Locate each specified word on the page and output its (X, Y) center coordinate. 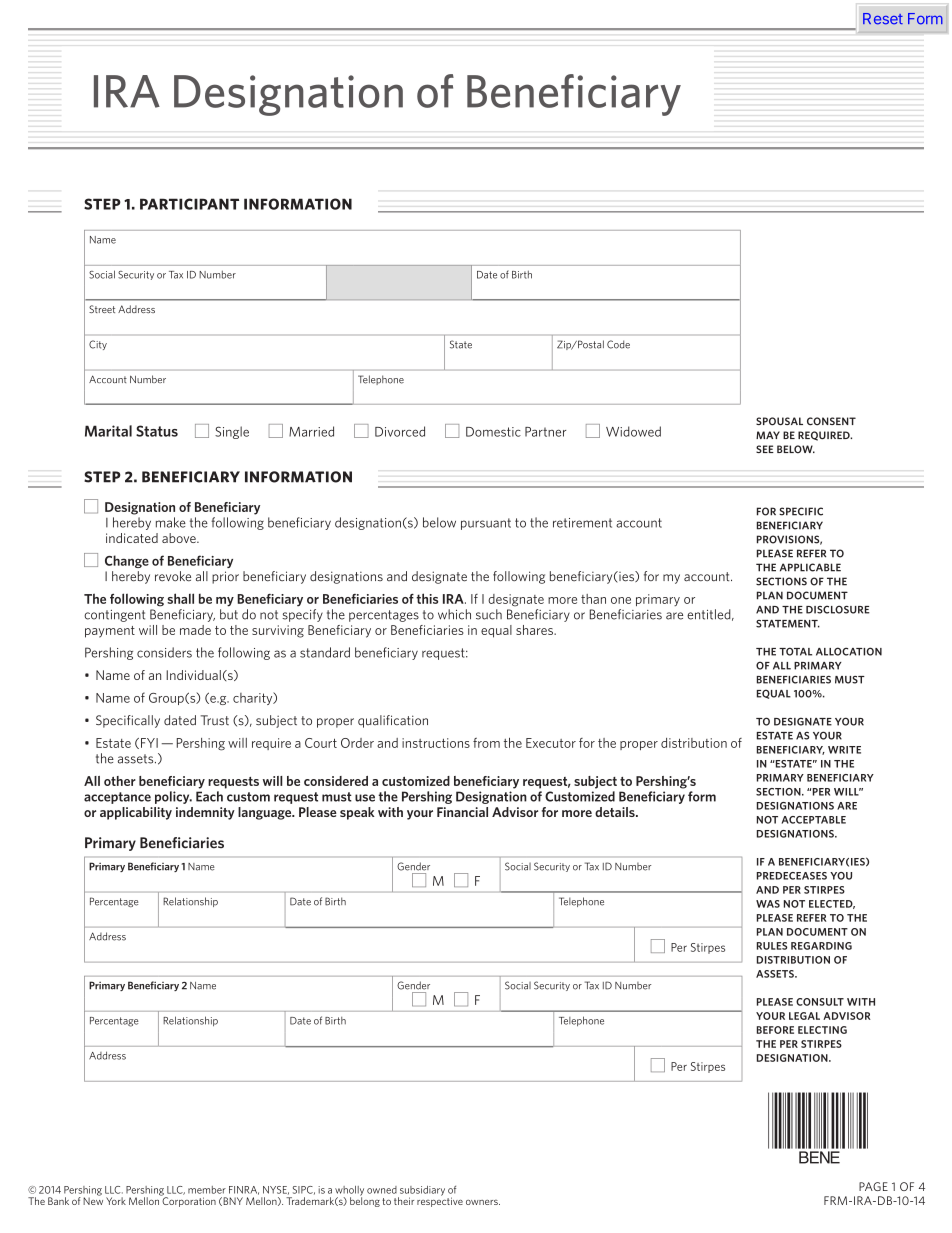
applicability (136, 813)
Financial (462, 812)
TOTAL (795, 651)
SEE (765, 449)
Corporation (188, 1201)
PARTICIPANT (189, 204)
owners (483, 1202)
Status (157, 431)
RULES (772, 946)
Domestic (493, 432)
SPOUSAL (779, 421)
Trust (215, 720)
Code (618, 344)
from (486, 743)
